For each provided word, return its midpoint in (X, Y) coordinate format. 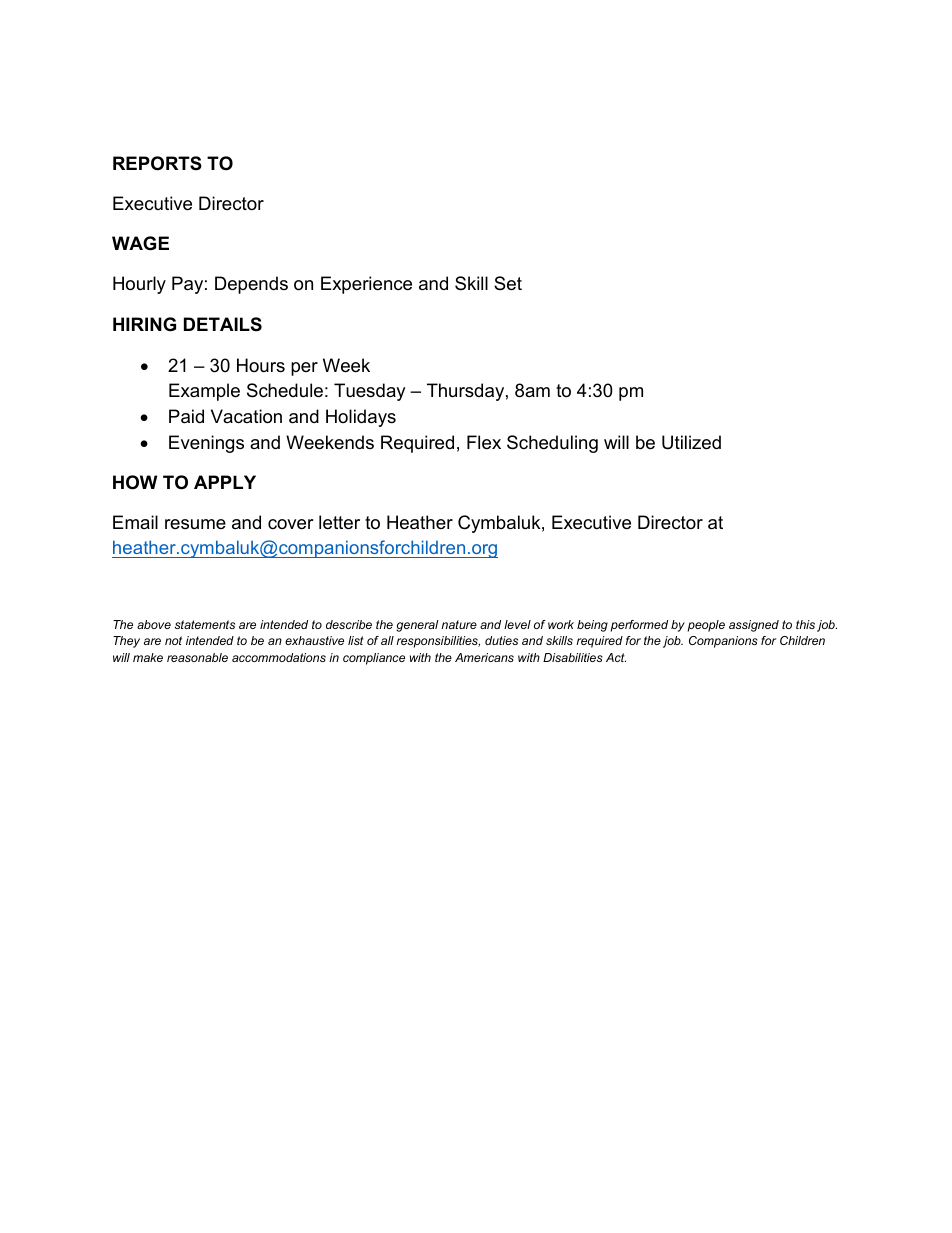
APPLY (225, 482)
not (173, 640)
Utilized (691, 442)
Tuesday (370, 392)
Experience (366, 285)
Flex (484, 442)
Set (508, 283)
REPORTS (157, 163)
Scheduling (552, 444)
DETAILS (223, 324)
